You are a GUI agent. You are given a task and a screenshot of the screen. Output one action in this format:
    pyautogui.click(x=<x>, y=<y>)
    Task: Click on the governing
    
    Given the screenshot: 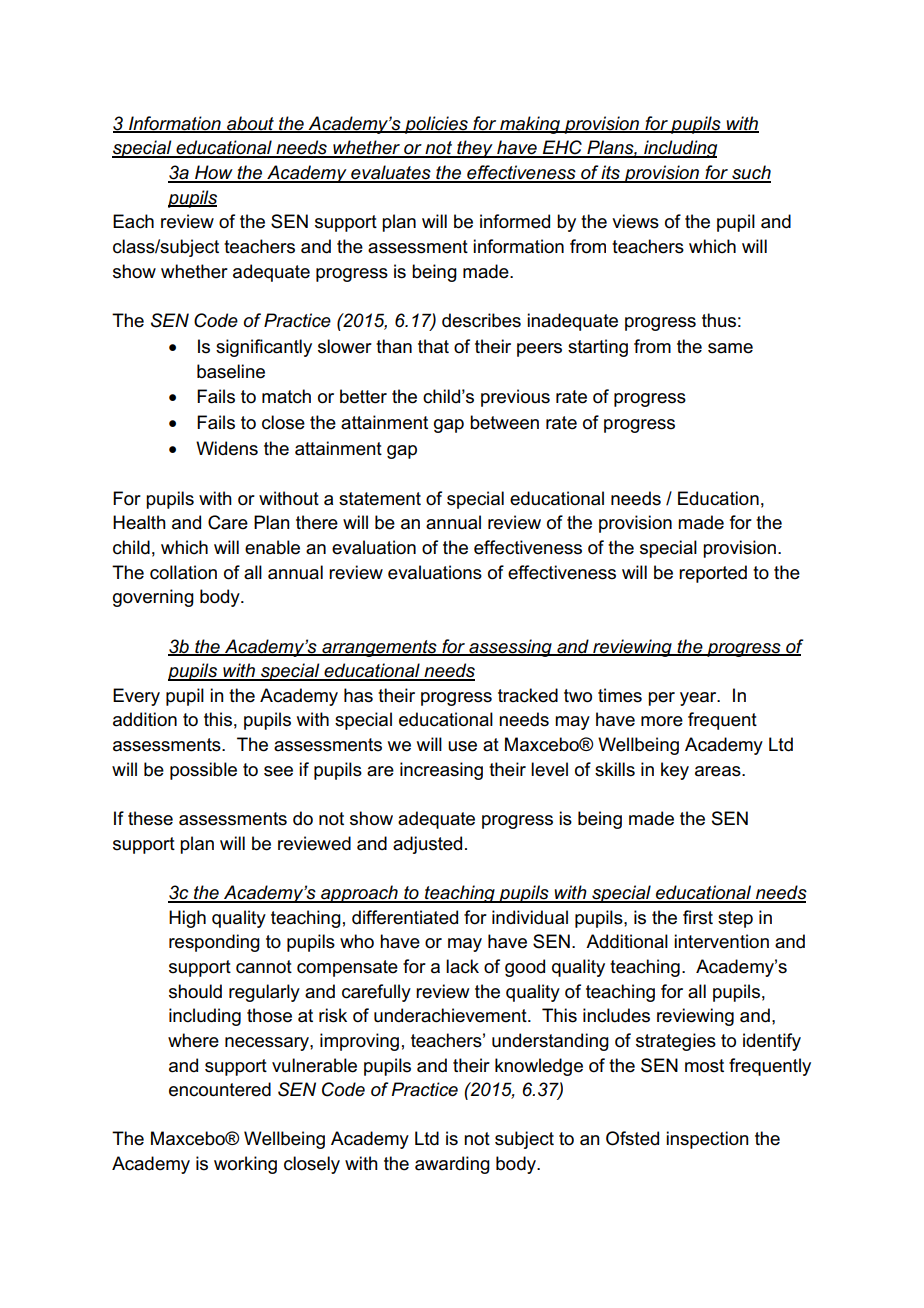 What is the action you would take?
    pyautogui.click(x=153, y=598)
